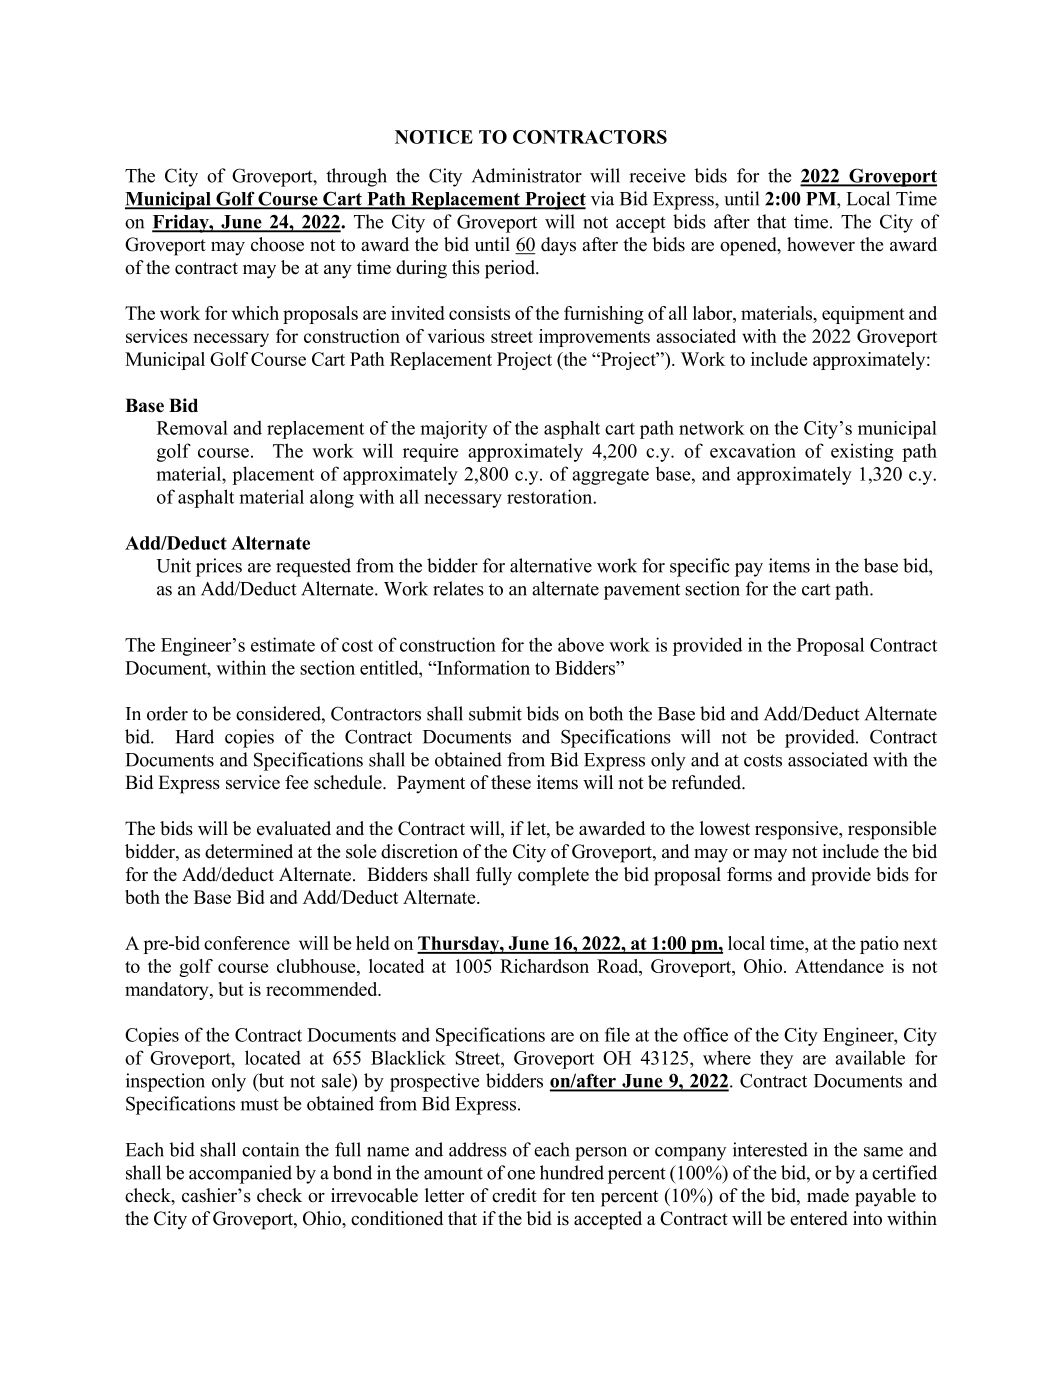 This image has height=1374, width=1062. Describe the element at coordinates (527, 175) in the image. I see `Administrator` at that location.
